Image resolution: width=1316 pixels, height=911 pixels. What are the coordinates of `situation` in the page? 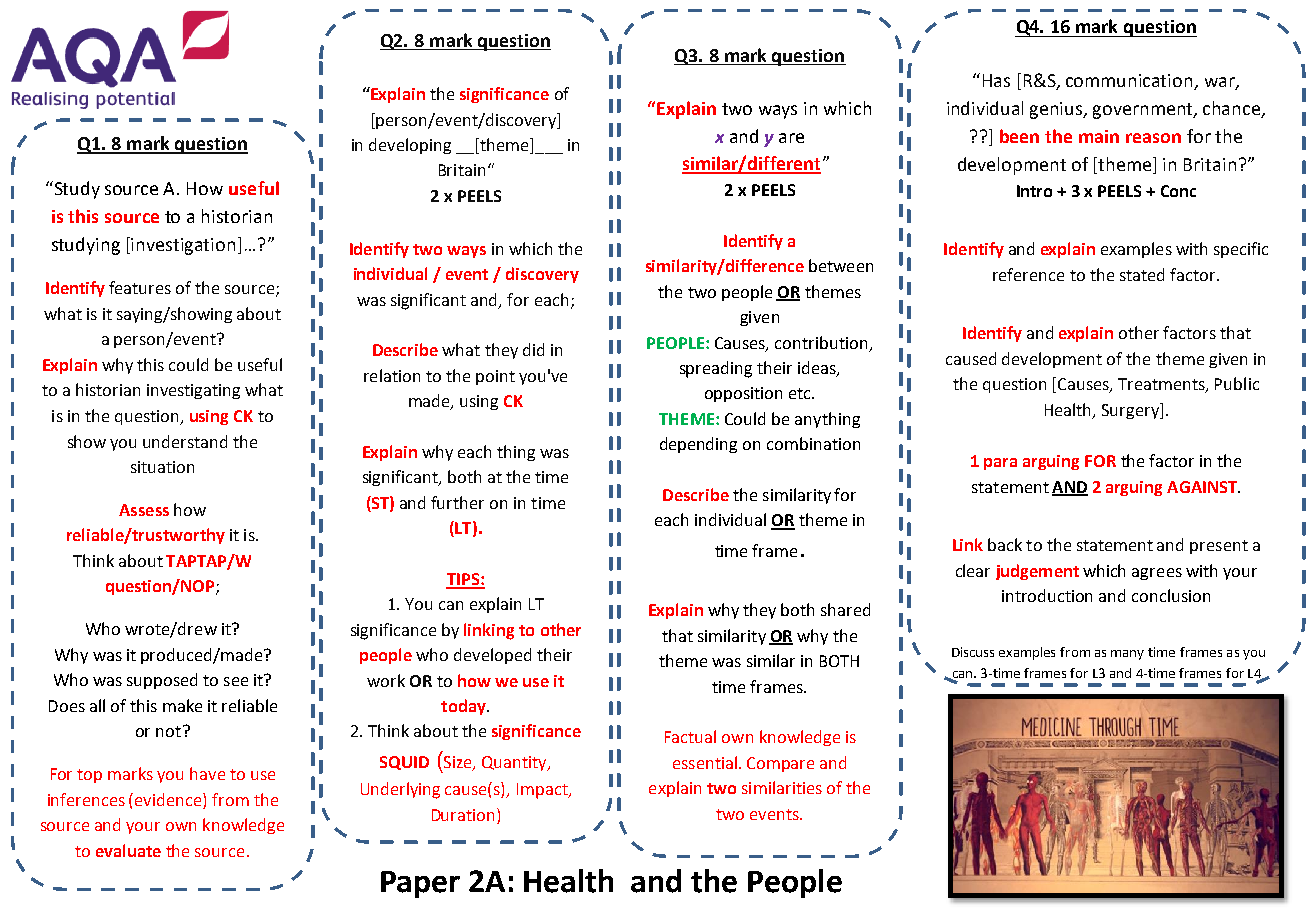 It's located at (162, 467).
